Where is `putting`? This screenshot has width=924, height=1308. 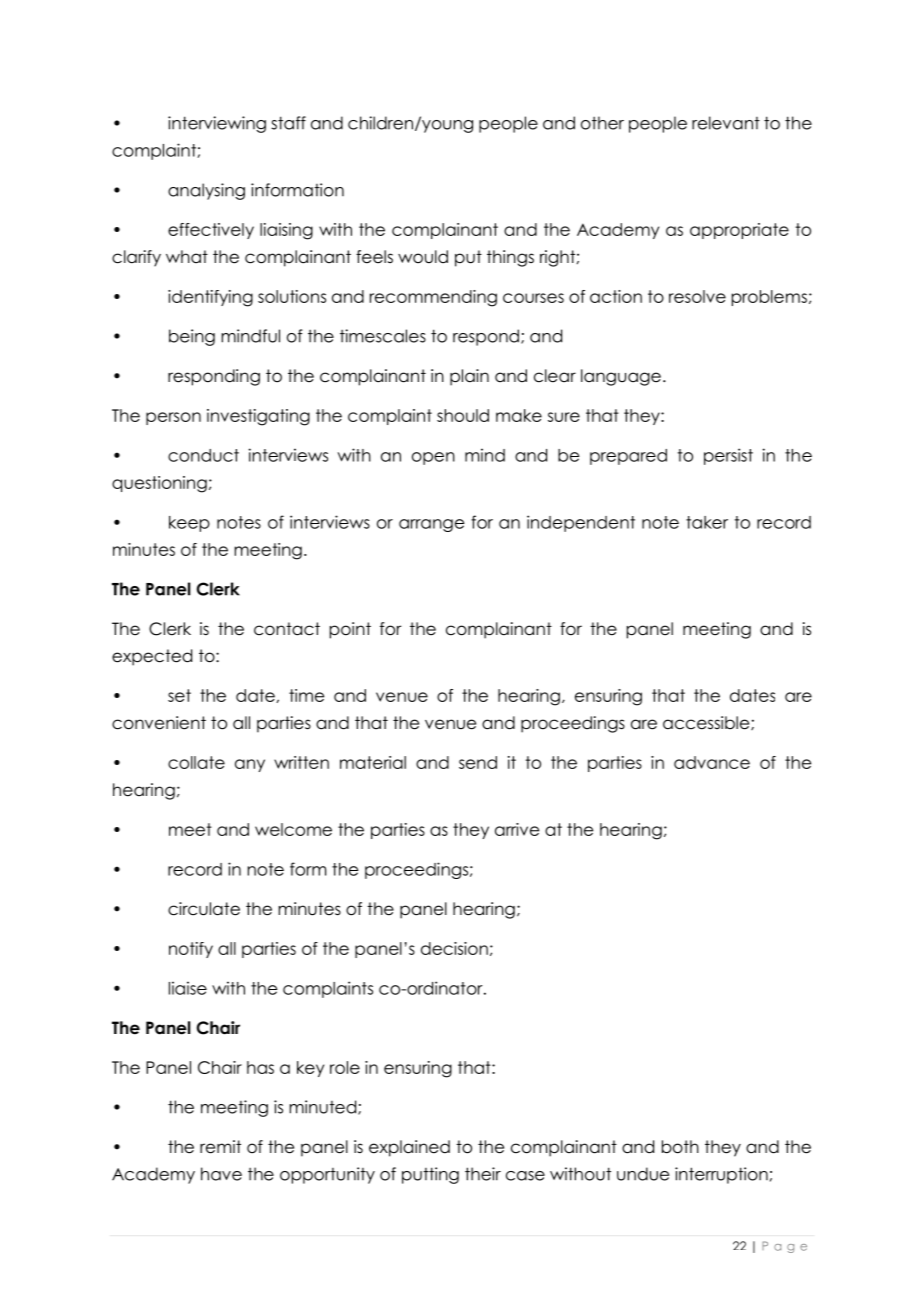 putting is located at coordinates (430, 1175).
